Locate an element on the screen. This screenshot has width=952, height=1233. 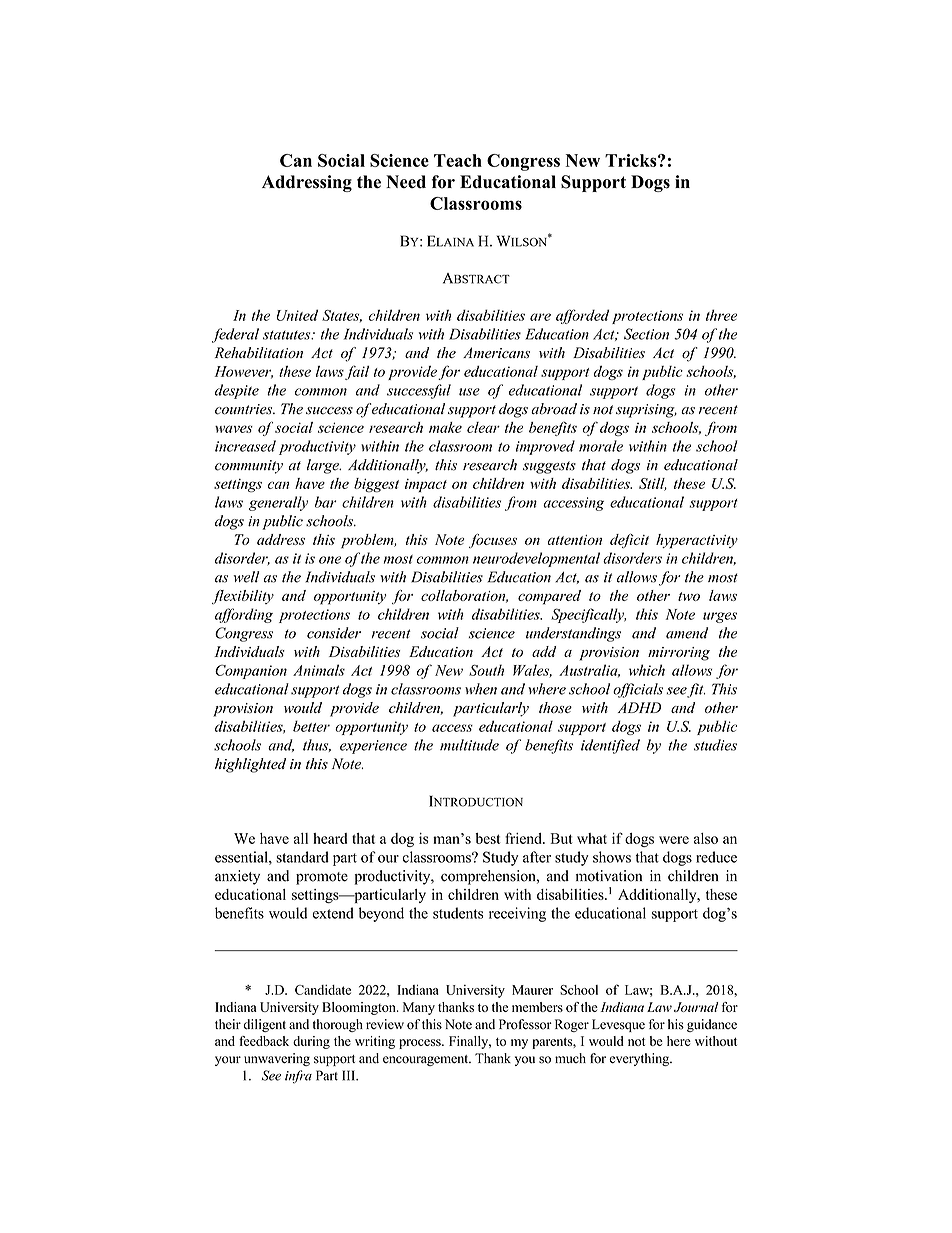
best is located at coordinates (488, 838).
